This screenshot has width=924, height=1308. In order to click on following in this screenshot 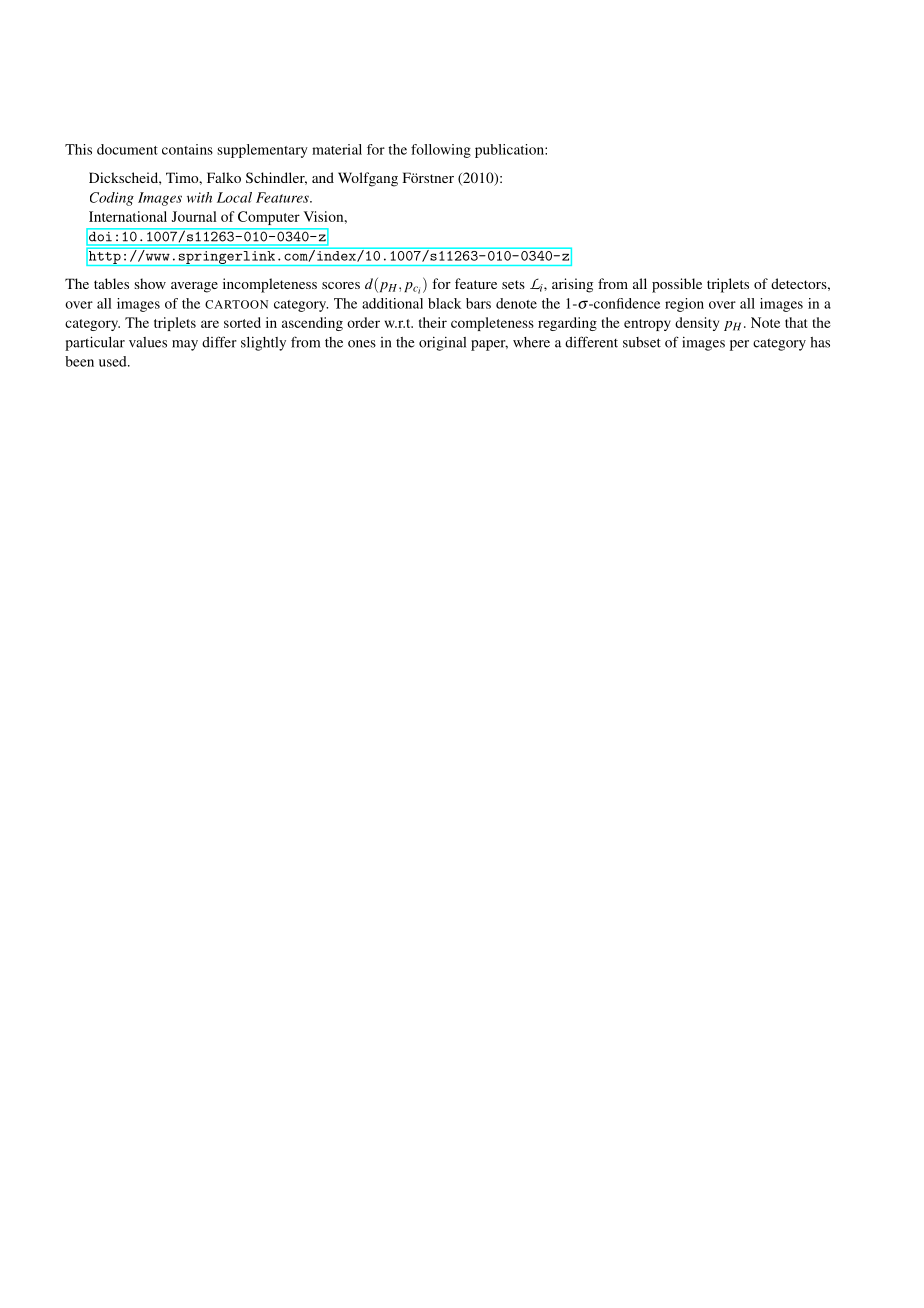, I will do `click(441, 151)`.
